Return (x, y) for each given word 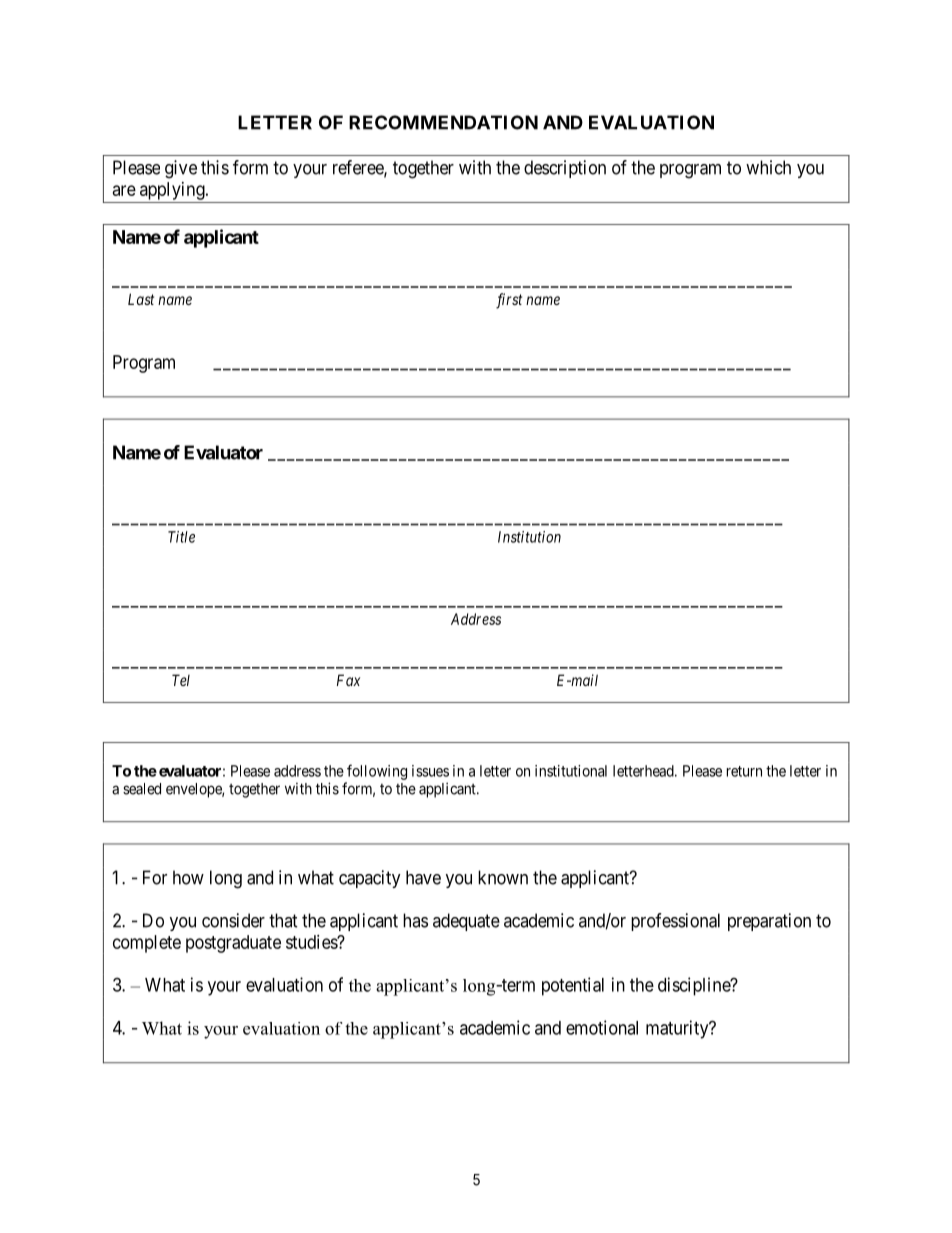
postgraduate (233, 944)
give (181, 169)
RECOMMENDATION (443, 122)
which (768, 167)
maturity (678, 1029)
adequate (466, 922)
